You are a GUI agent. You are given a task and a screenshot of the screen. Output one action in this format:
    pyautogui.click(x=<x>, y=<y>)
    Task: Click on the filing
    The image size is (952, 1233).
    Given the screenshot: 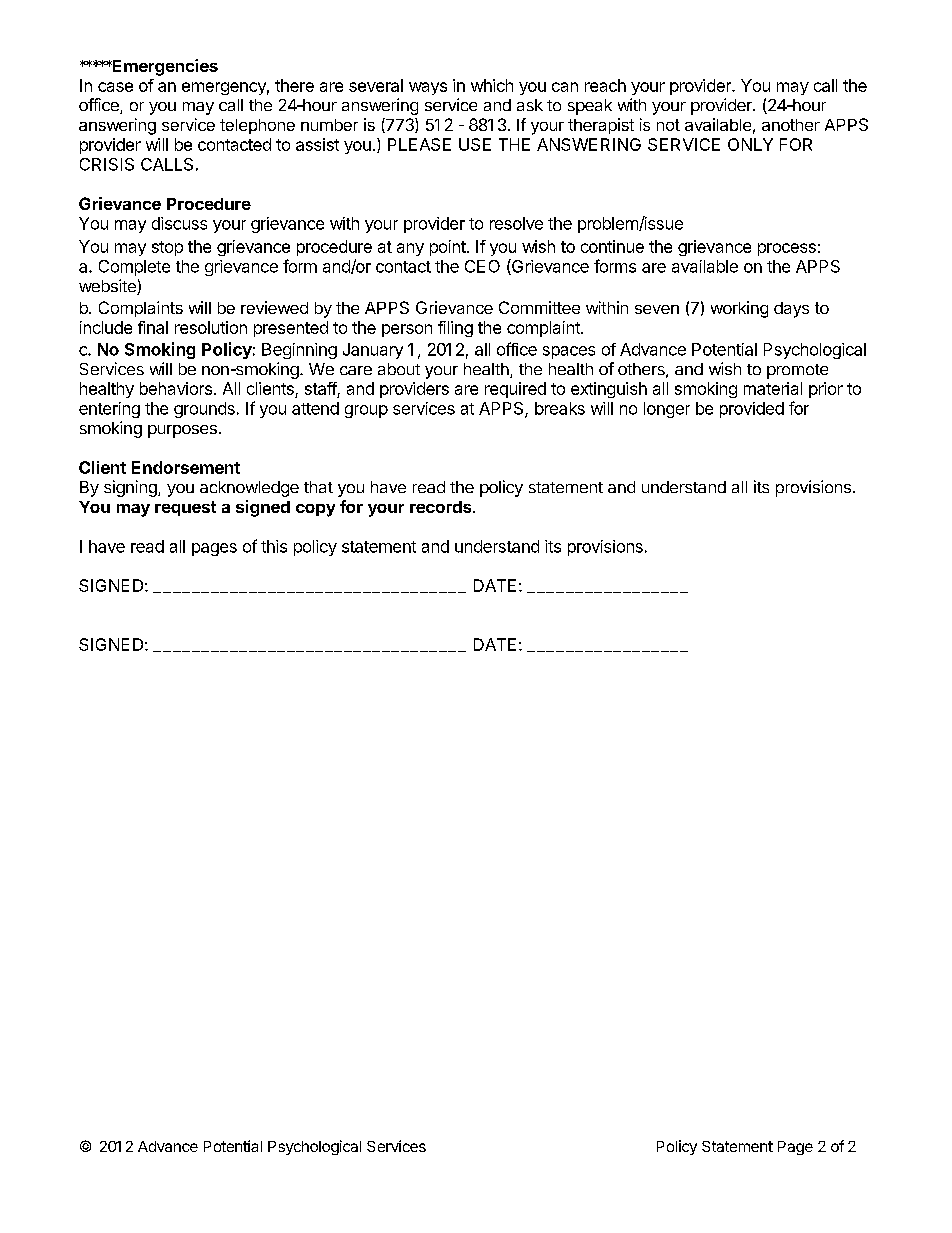 What is the action you would take?
    pyautogui.click(x=455, y=329)
